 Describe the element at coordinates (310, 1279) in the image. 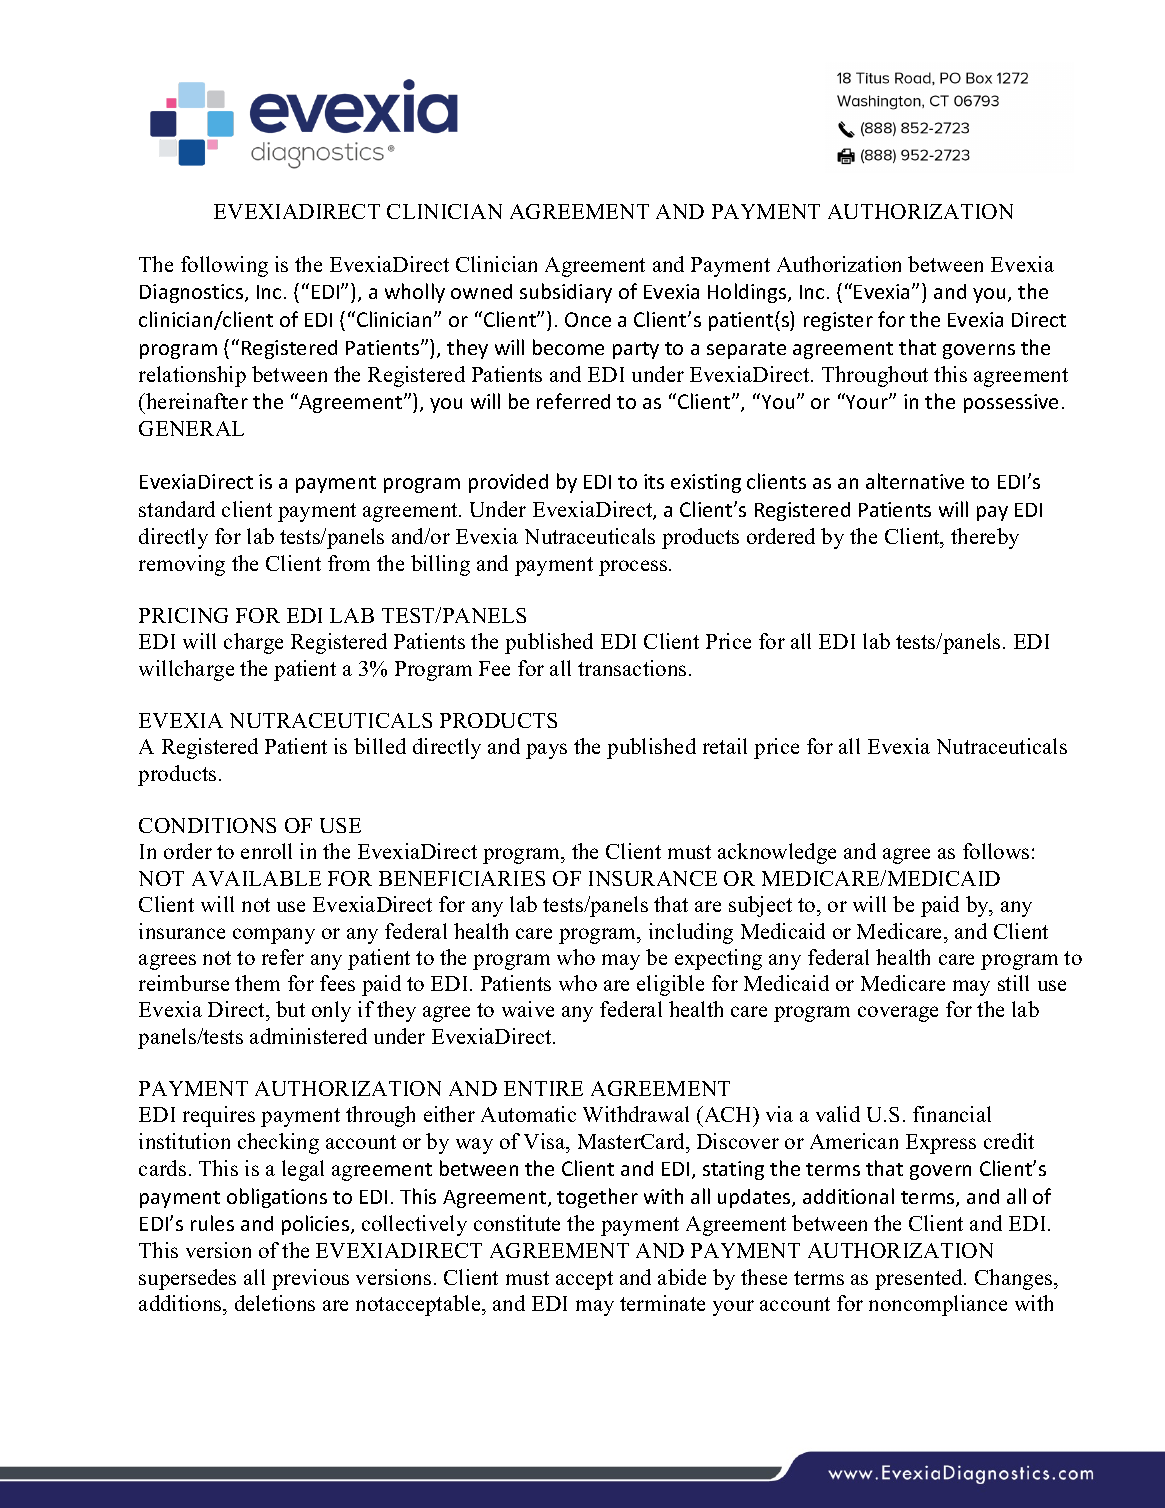

I see `previous` at that location.
